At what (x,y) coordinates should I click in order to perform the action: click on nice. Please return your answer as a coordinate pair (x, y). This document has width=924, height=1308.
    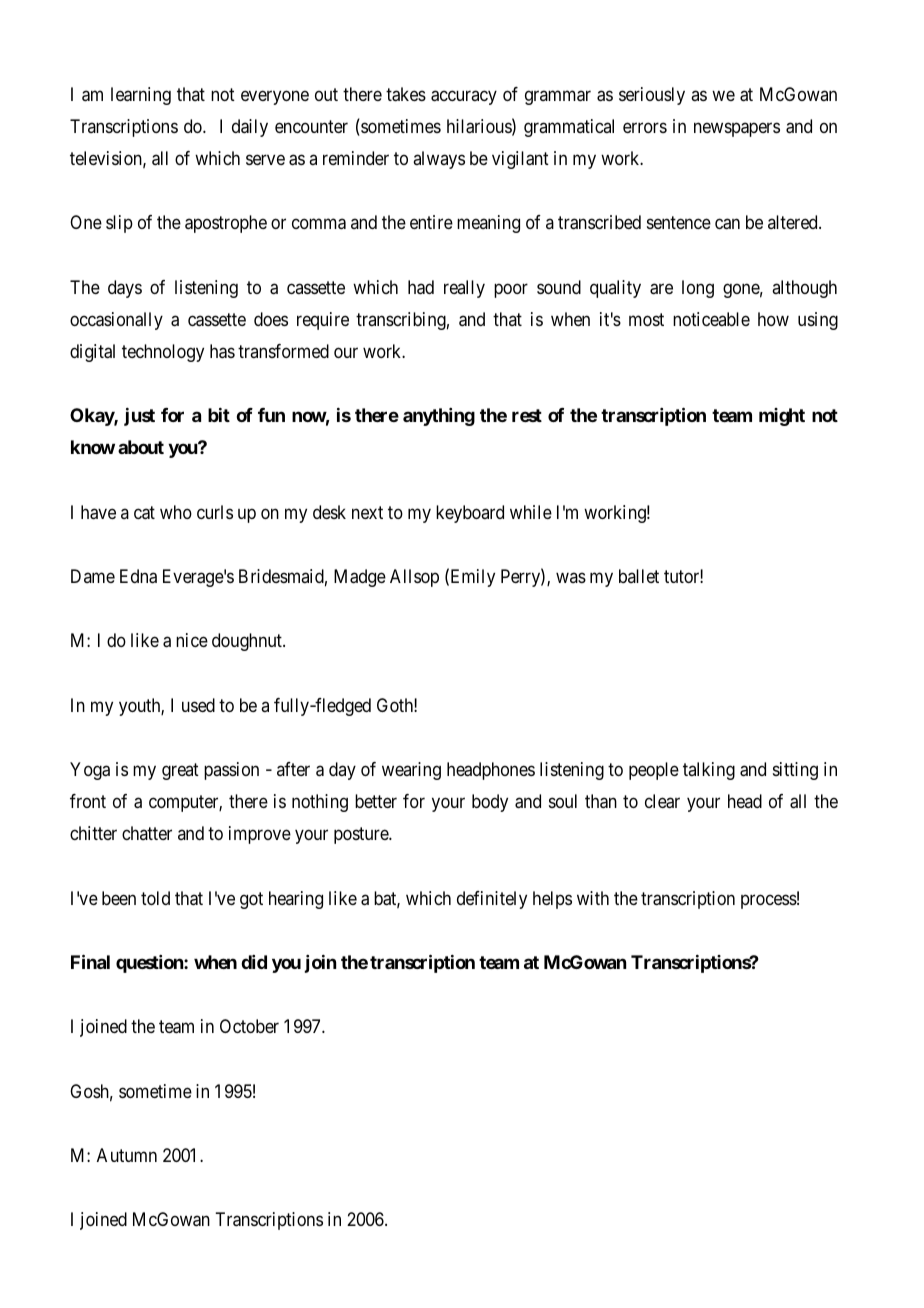
    Looking at the image, I should click on (192, 640).
